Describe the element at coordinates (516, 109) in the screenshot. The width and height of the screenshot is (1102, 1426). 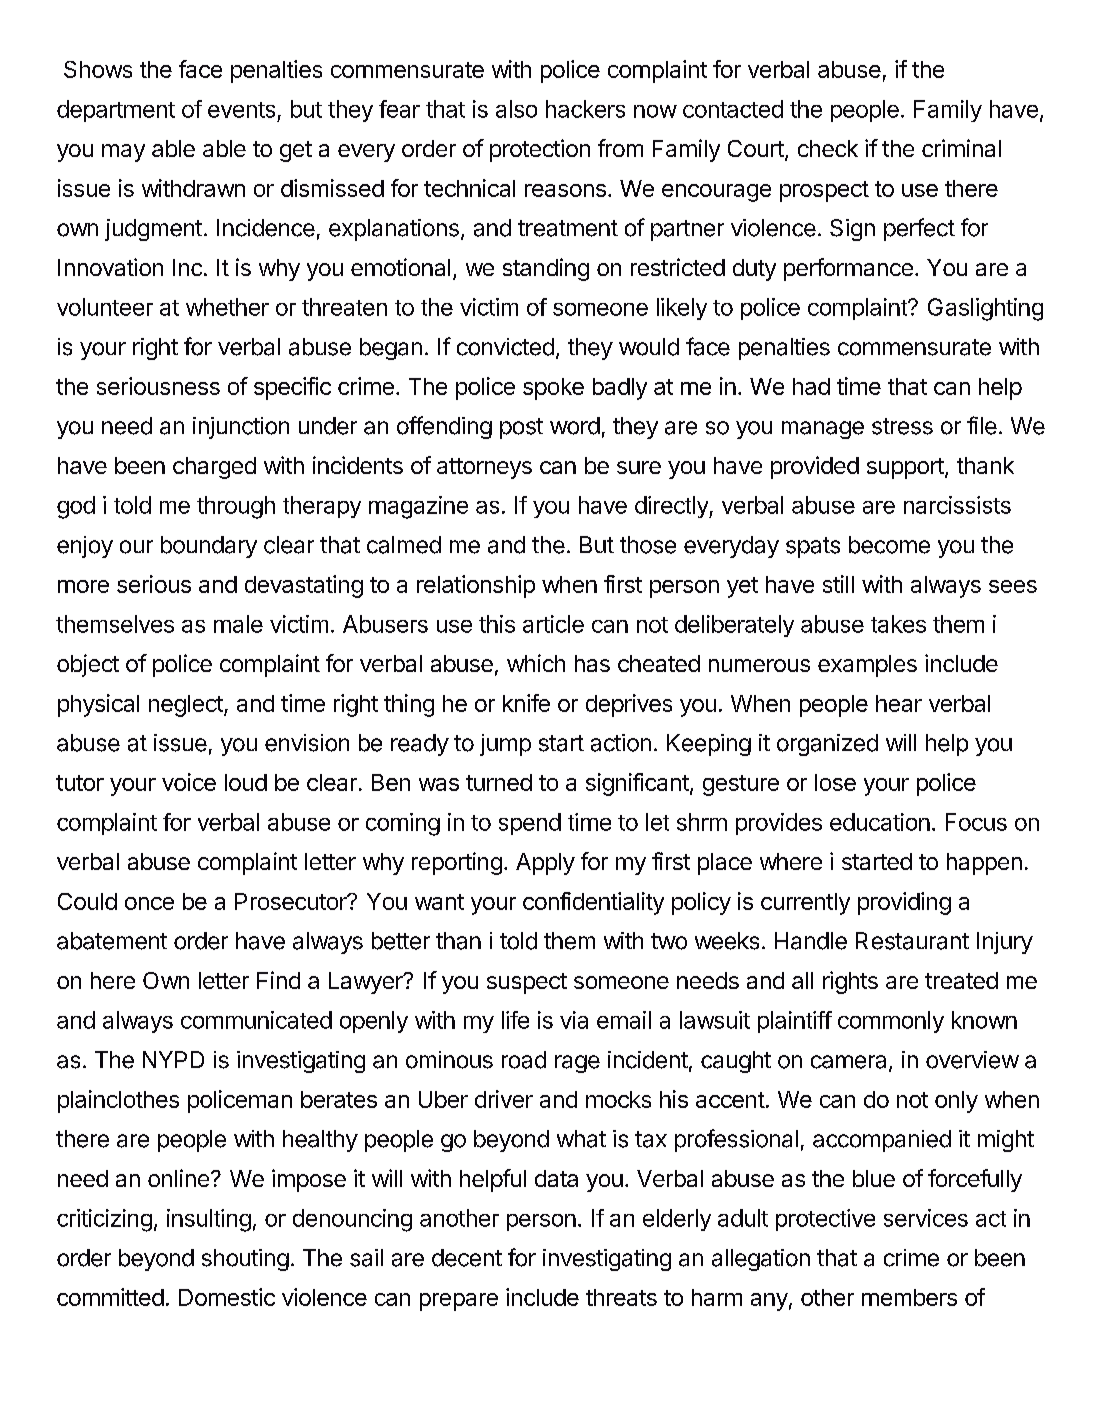
I see `also` at that location.
